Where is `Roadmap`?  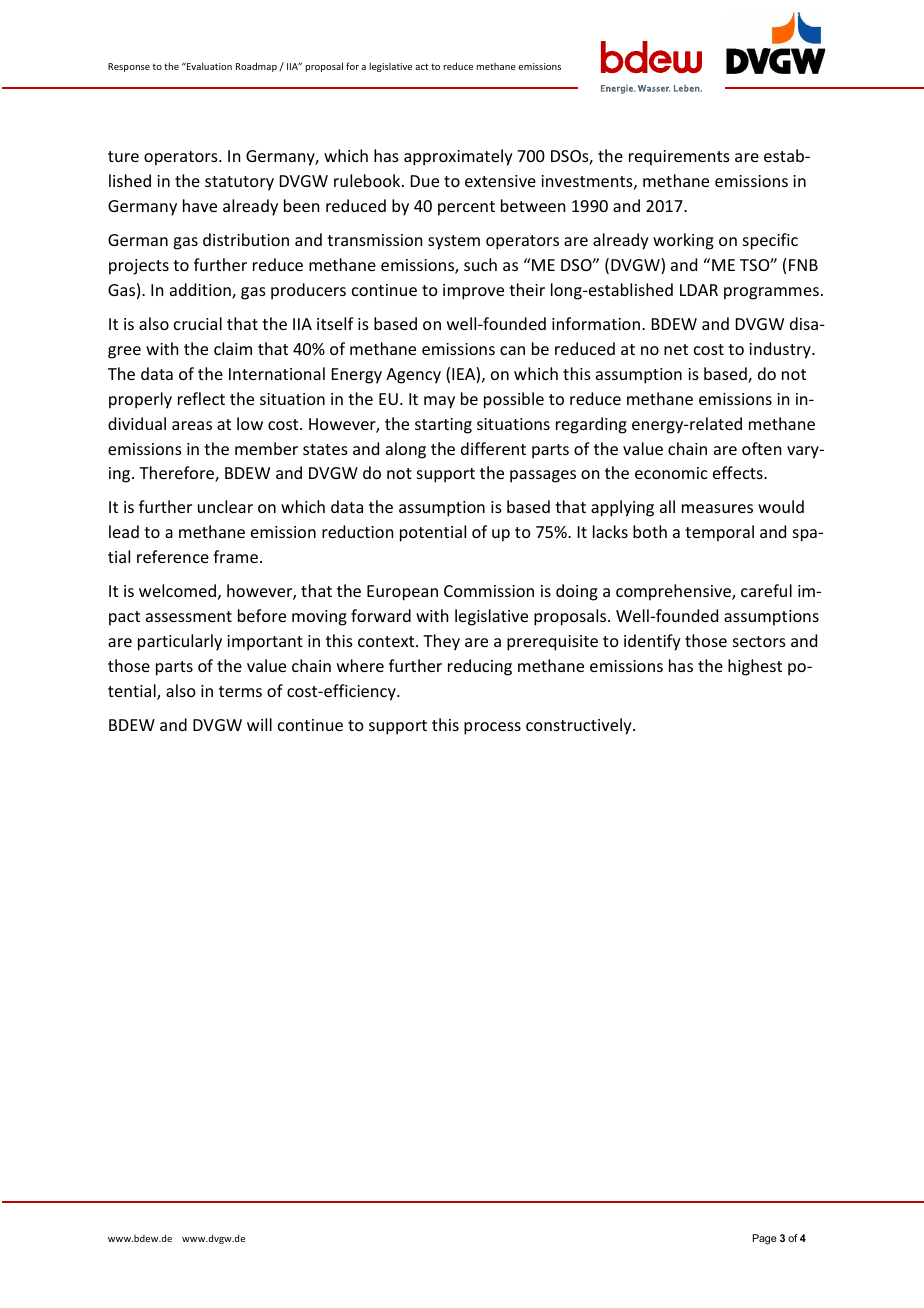
Roadmap is located at coordinates (256, 67).
